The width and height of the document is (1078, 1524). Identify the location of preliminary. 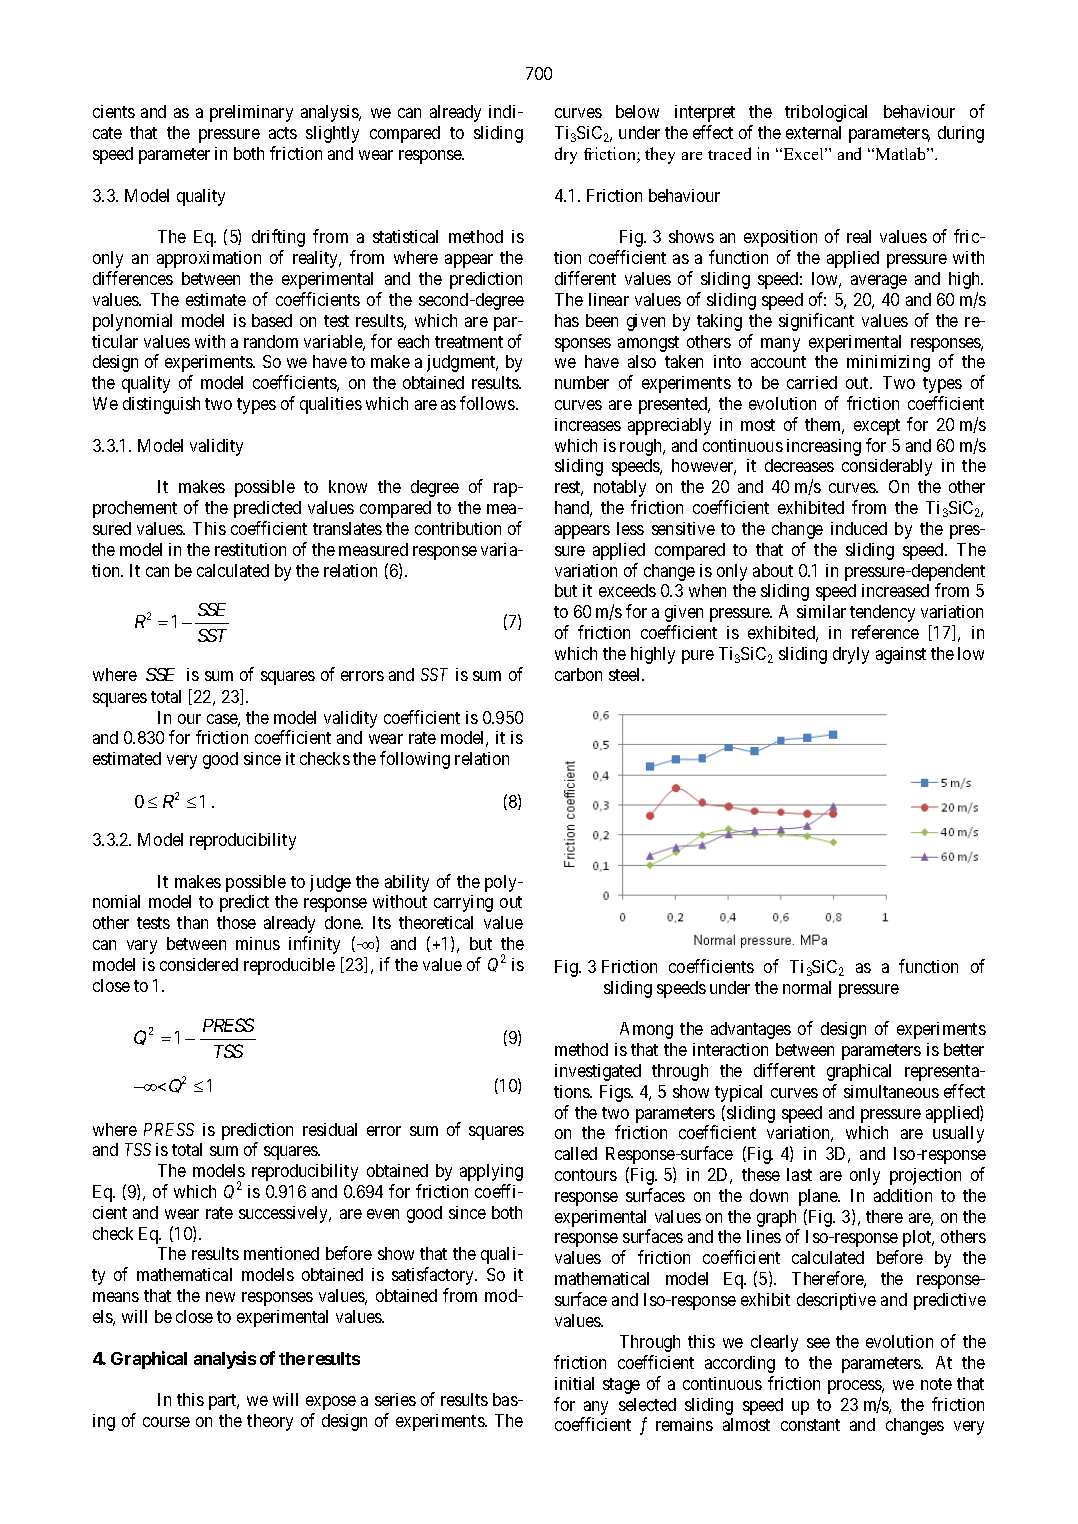
(251, 113).
